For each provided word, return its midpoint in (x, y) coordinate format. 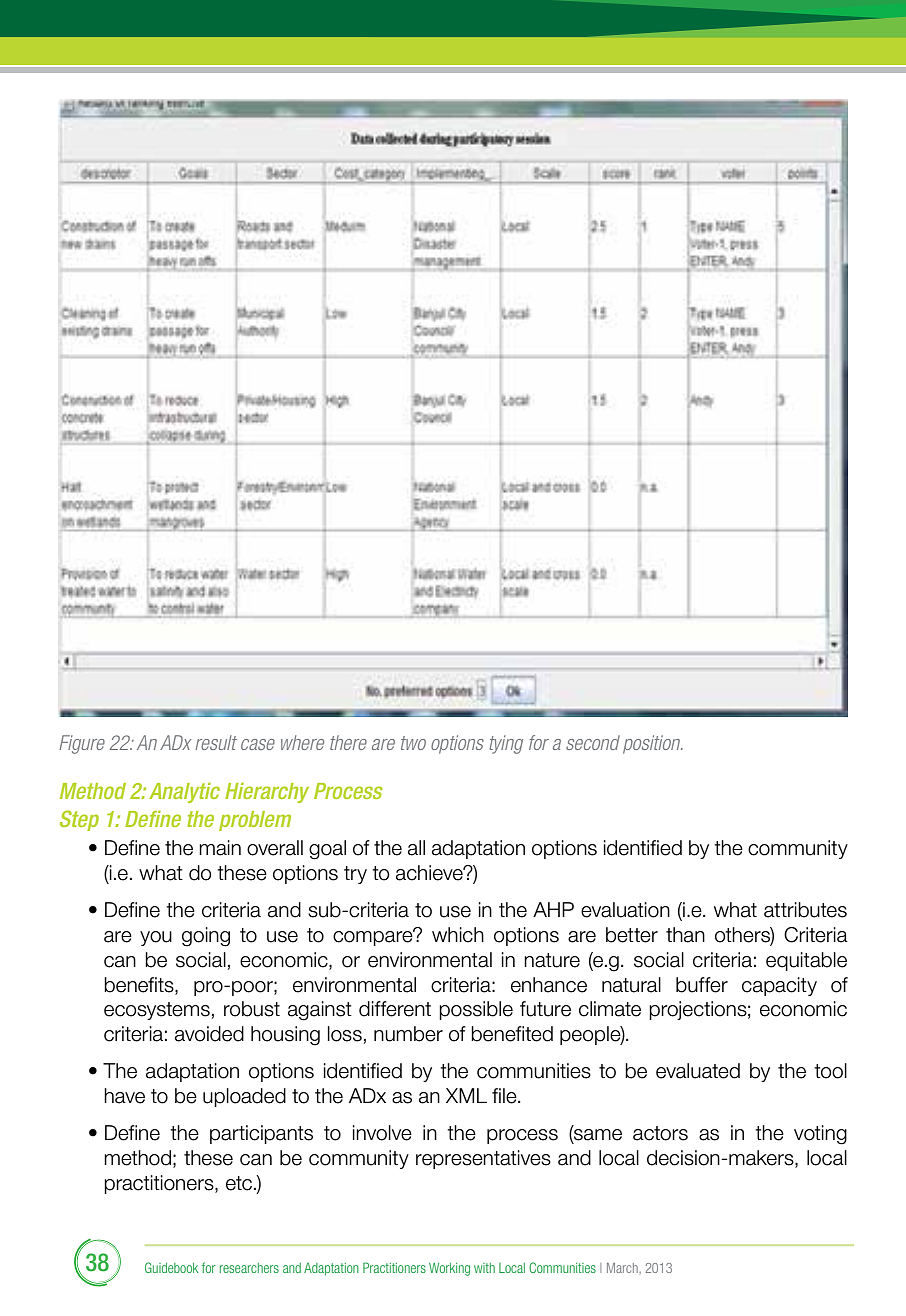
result (216, 742)
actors (660, 1133)
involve (382, 1133)
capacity (779, 986)
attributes (805, 910)
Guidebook (171, 1267)
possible (476, 1010)
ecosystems (157, 1011)
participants (261, 1134)
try (355, 875)
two (413, 743)
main (220, 848)
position (653, 744)
